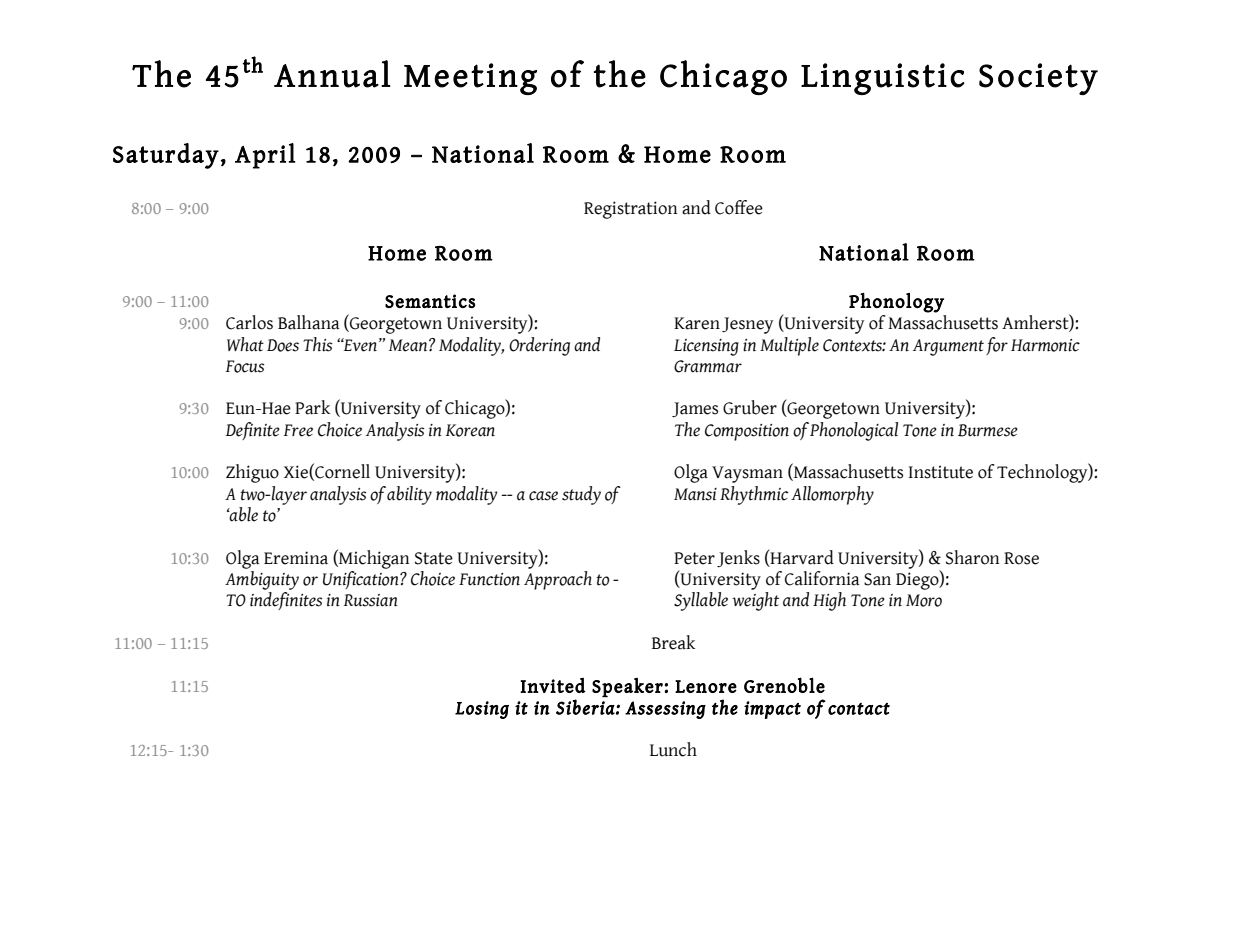 This screenshot has height=952, width=1233. I want to click on Assessing, so click(665, 710).
